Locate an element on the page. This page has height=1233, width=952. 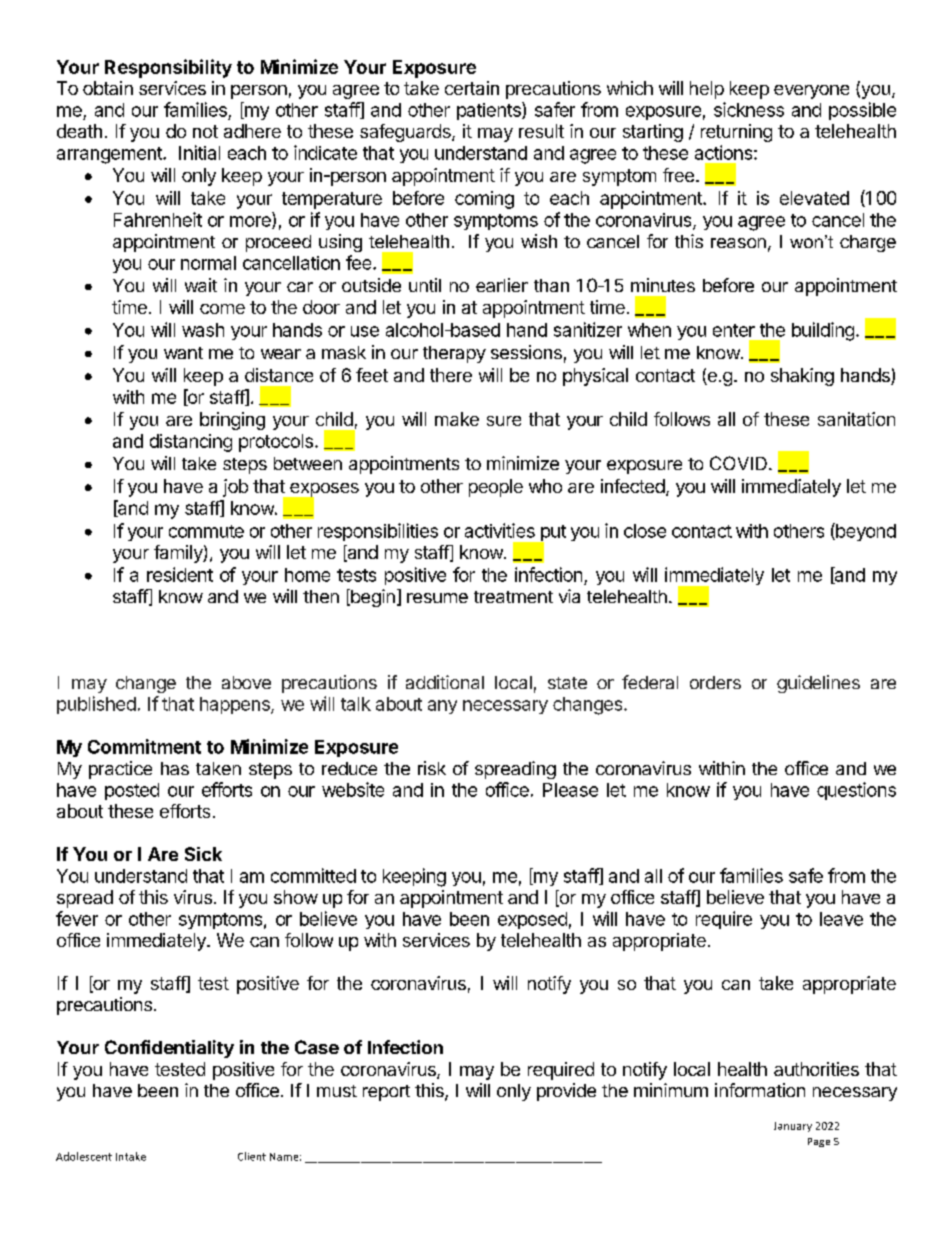
risk is located at coordinates (432, 768).
